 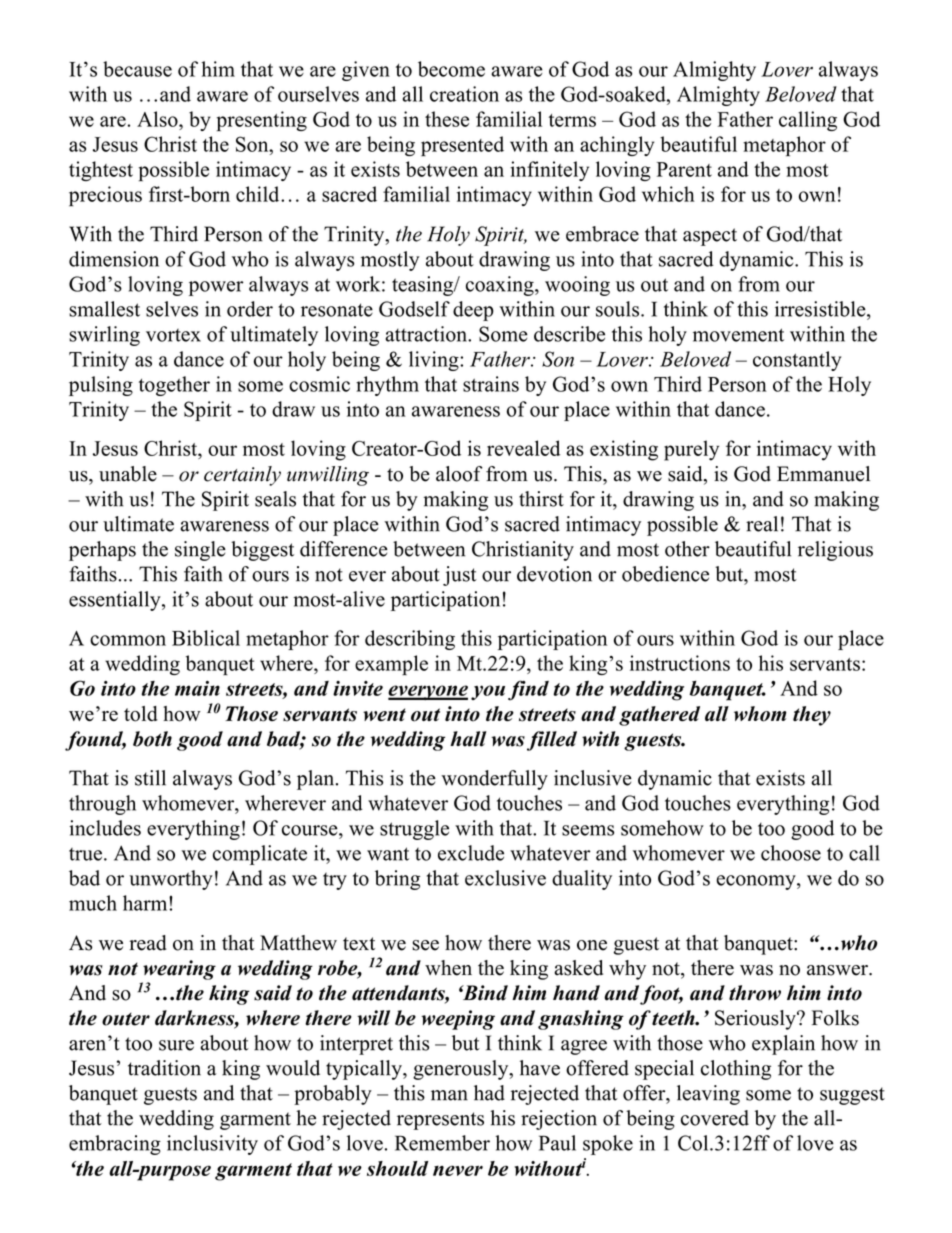 I want to click on unworthy, so click(x=171, y=880).
